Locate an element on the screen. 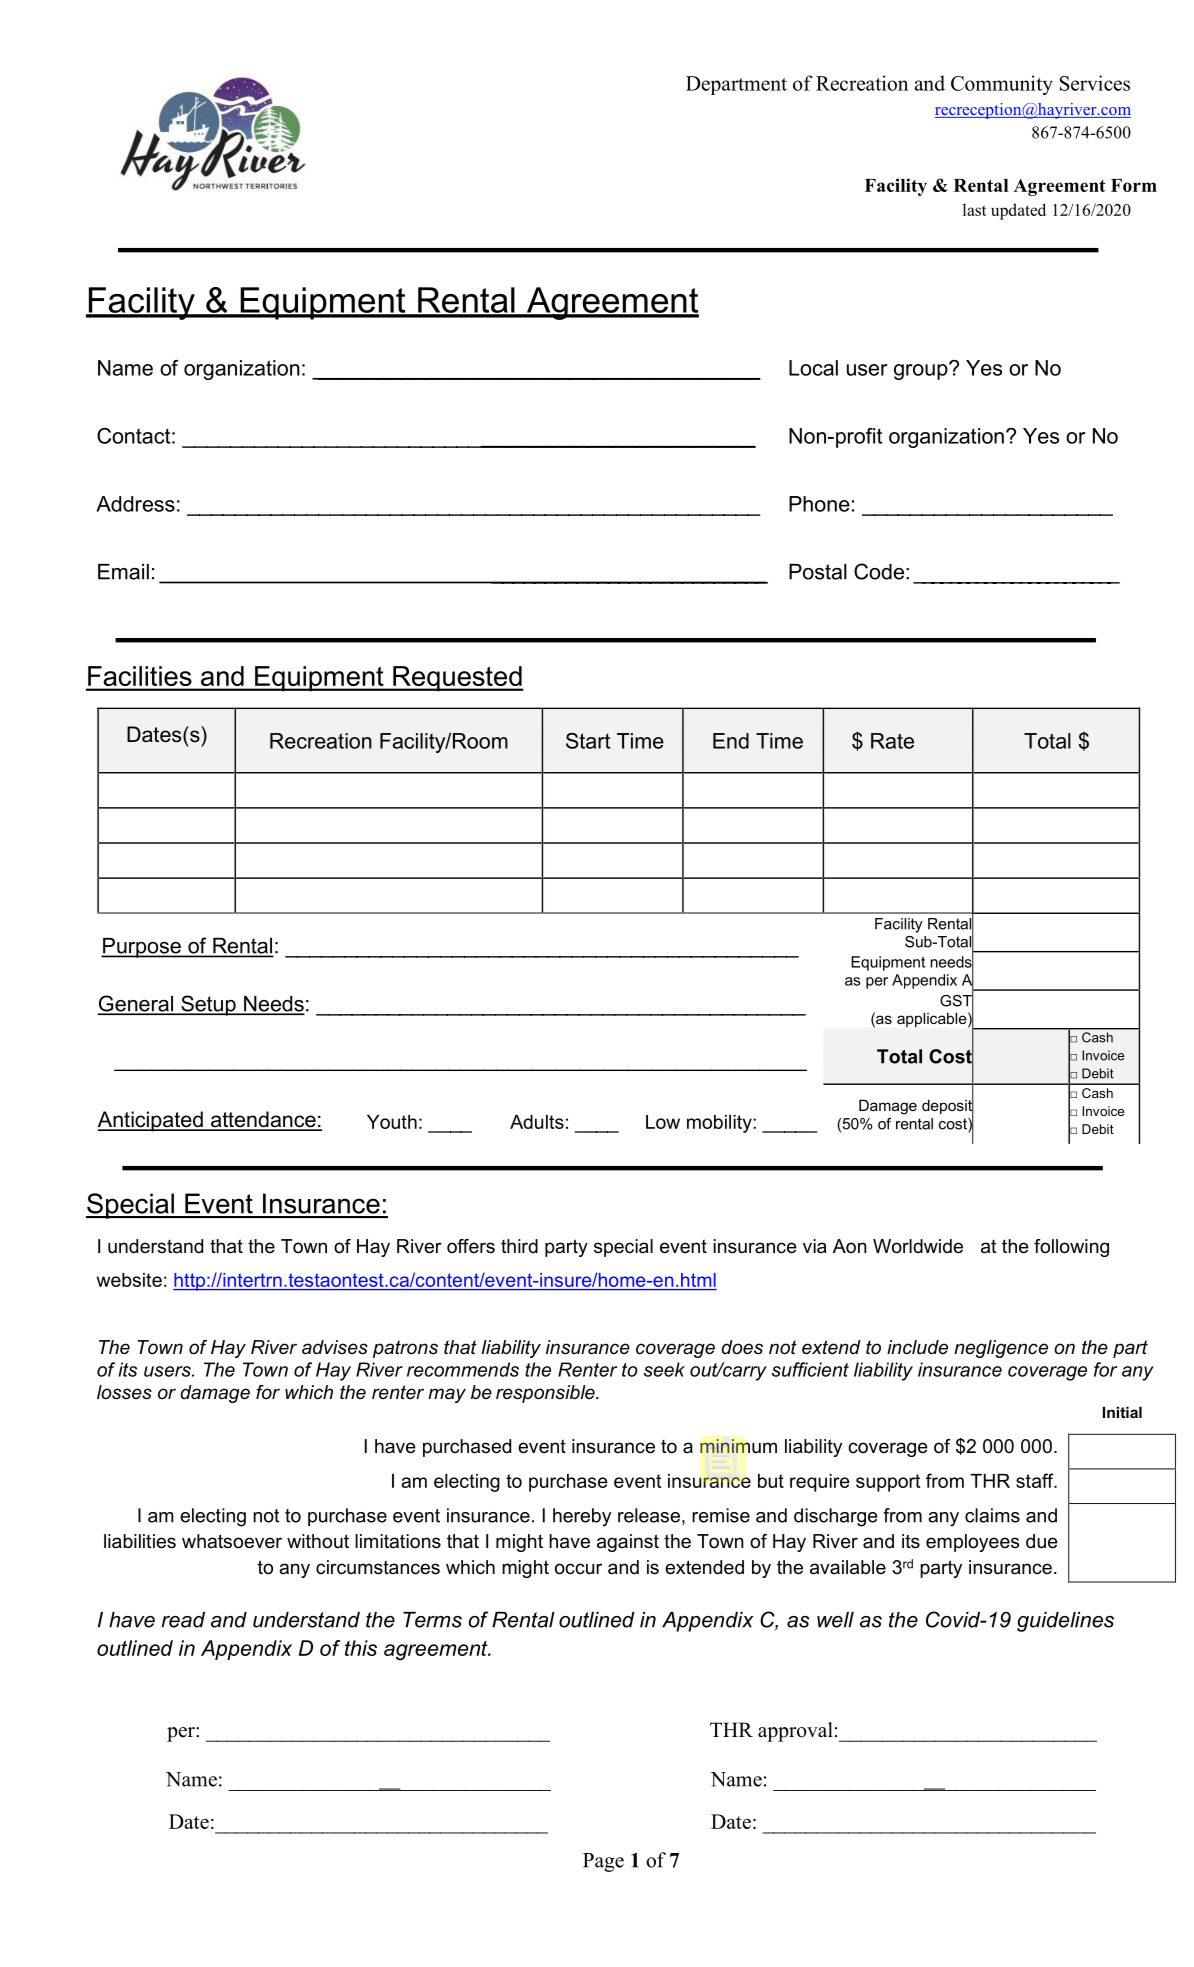 The height and width of the screenshot is (1967, 1194). deposit is located at coordinates (948, 1107).
